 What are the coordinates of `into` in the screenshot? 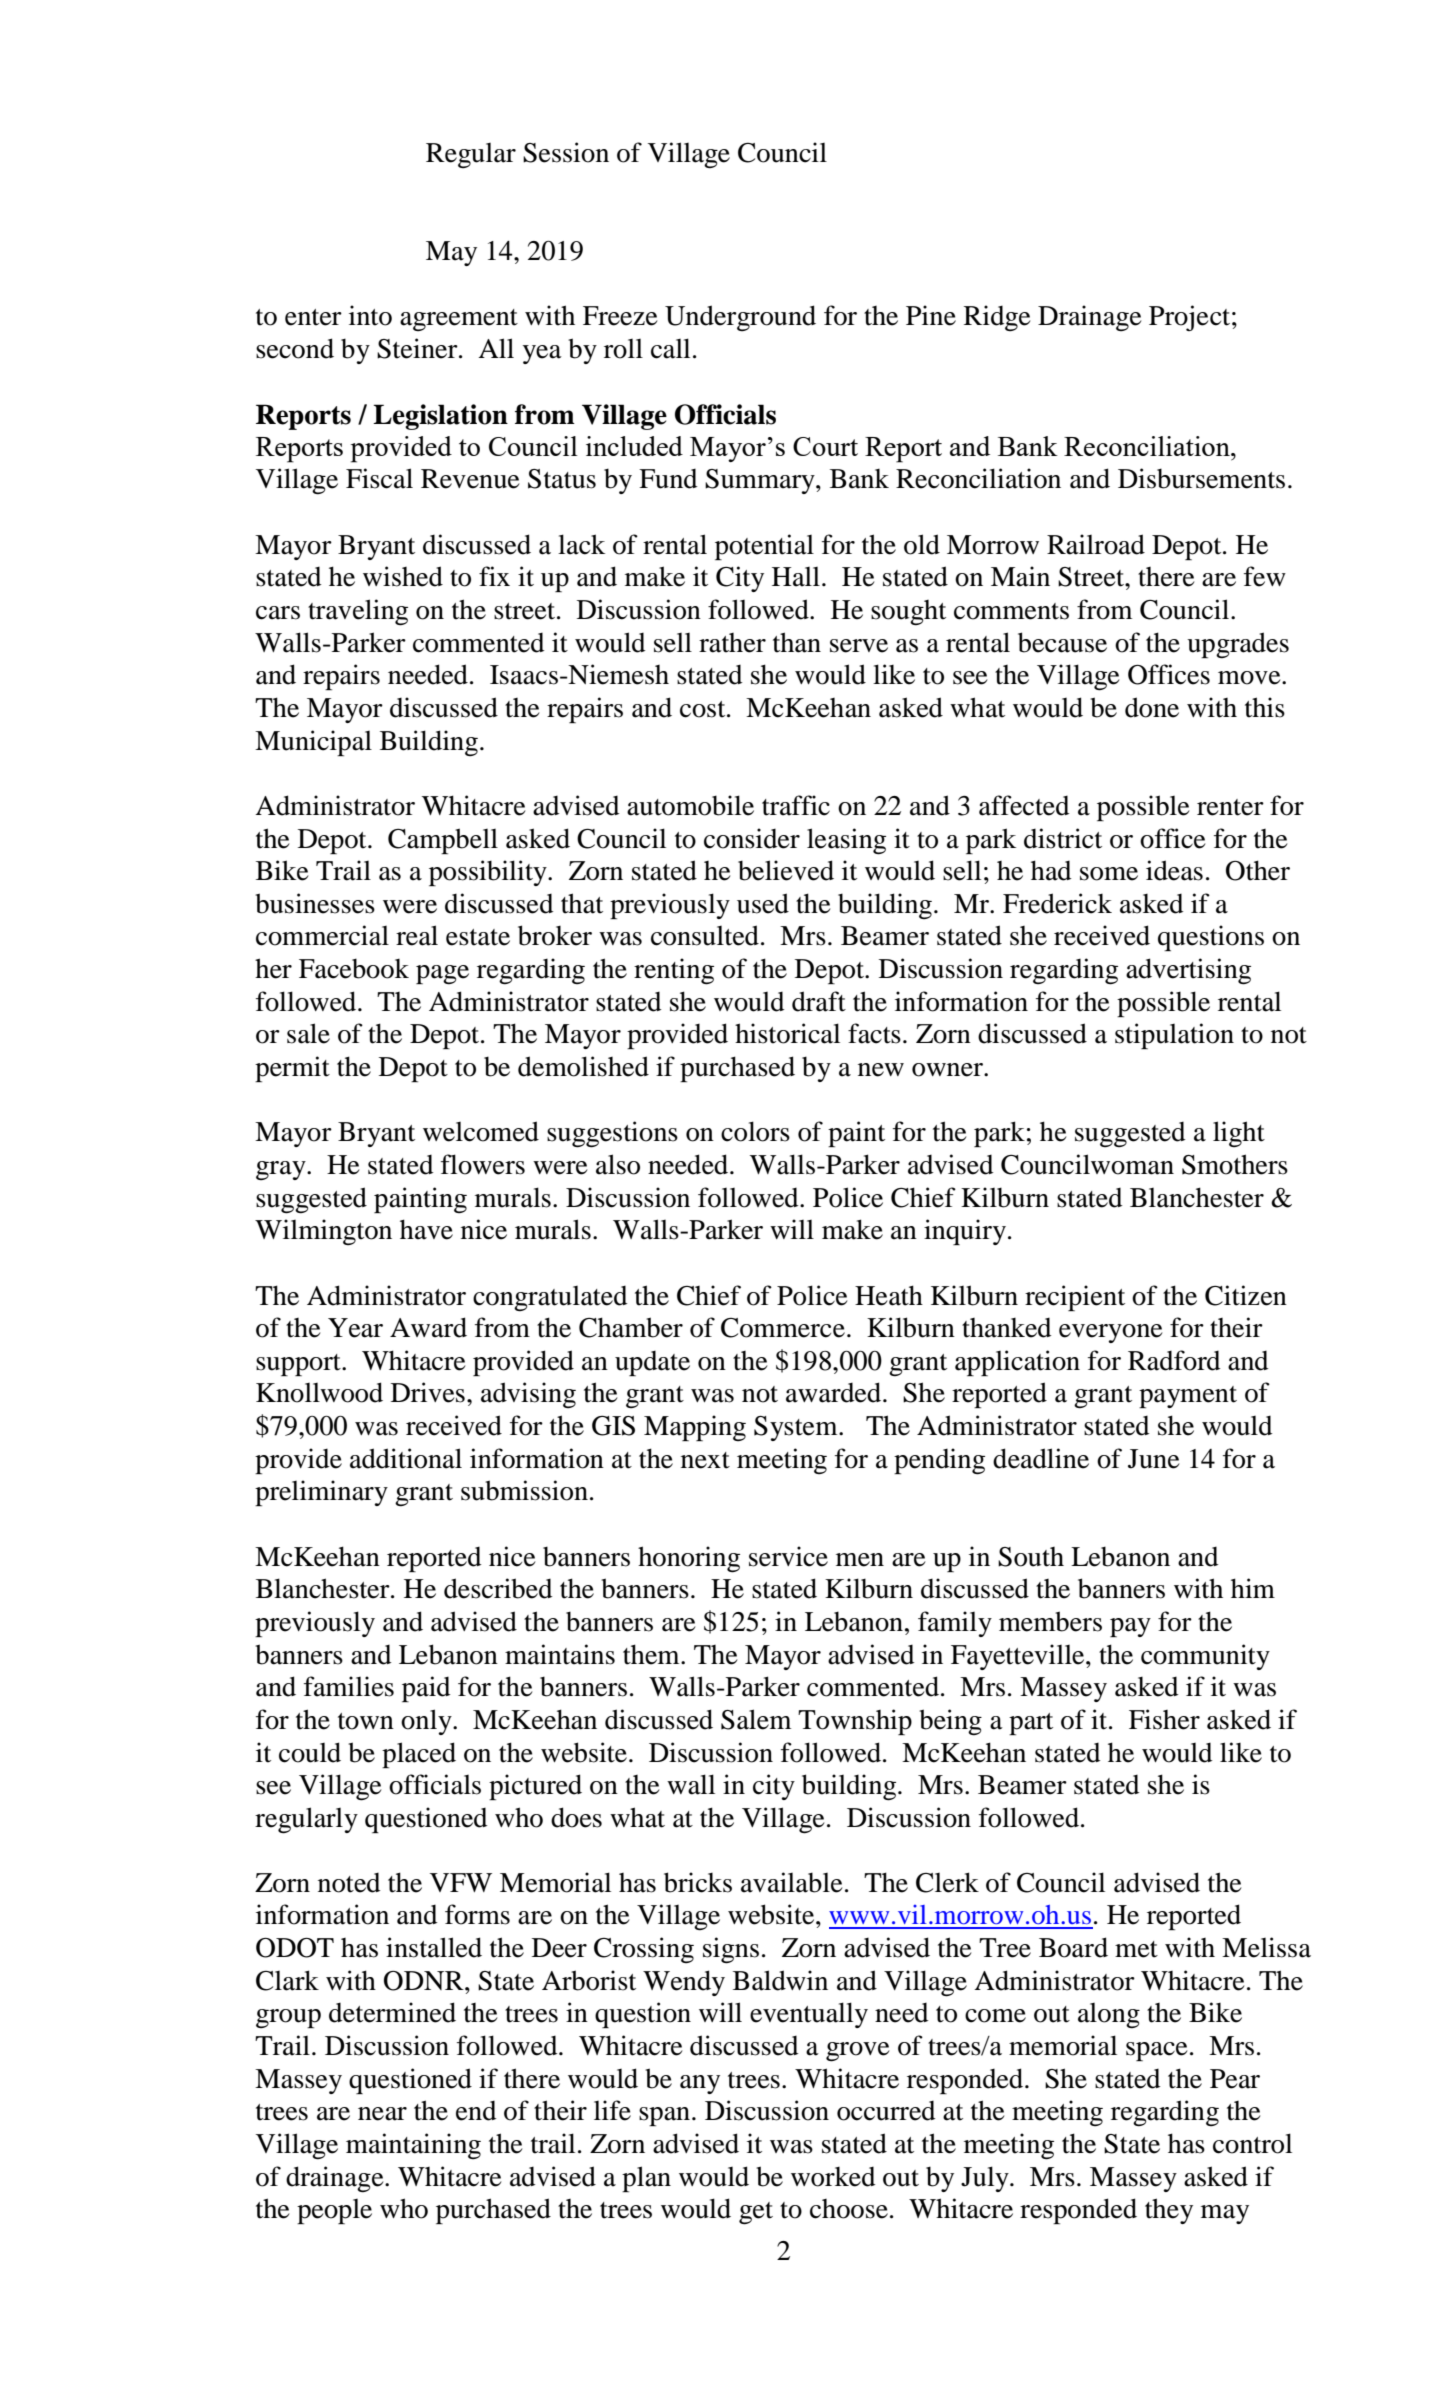 It's located at (370, 315).
